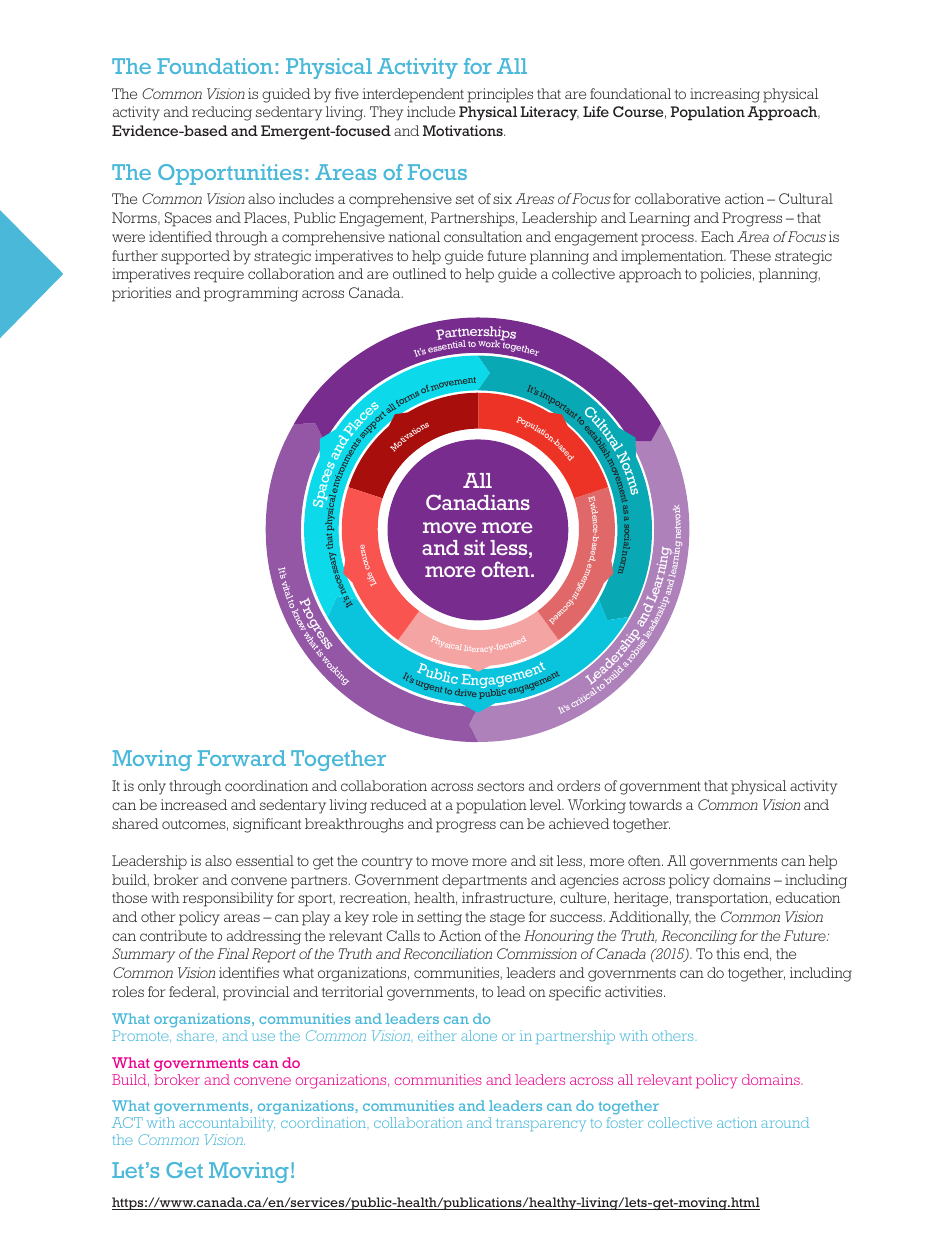  Describe the element at coordinates (227, 1124) in the document. I see `accountability` at that location.
